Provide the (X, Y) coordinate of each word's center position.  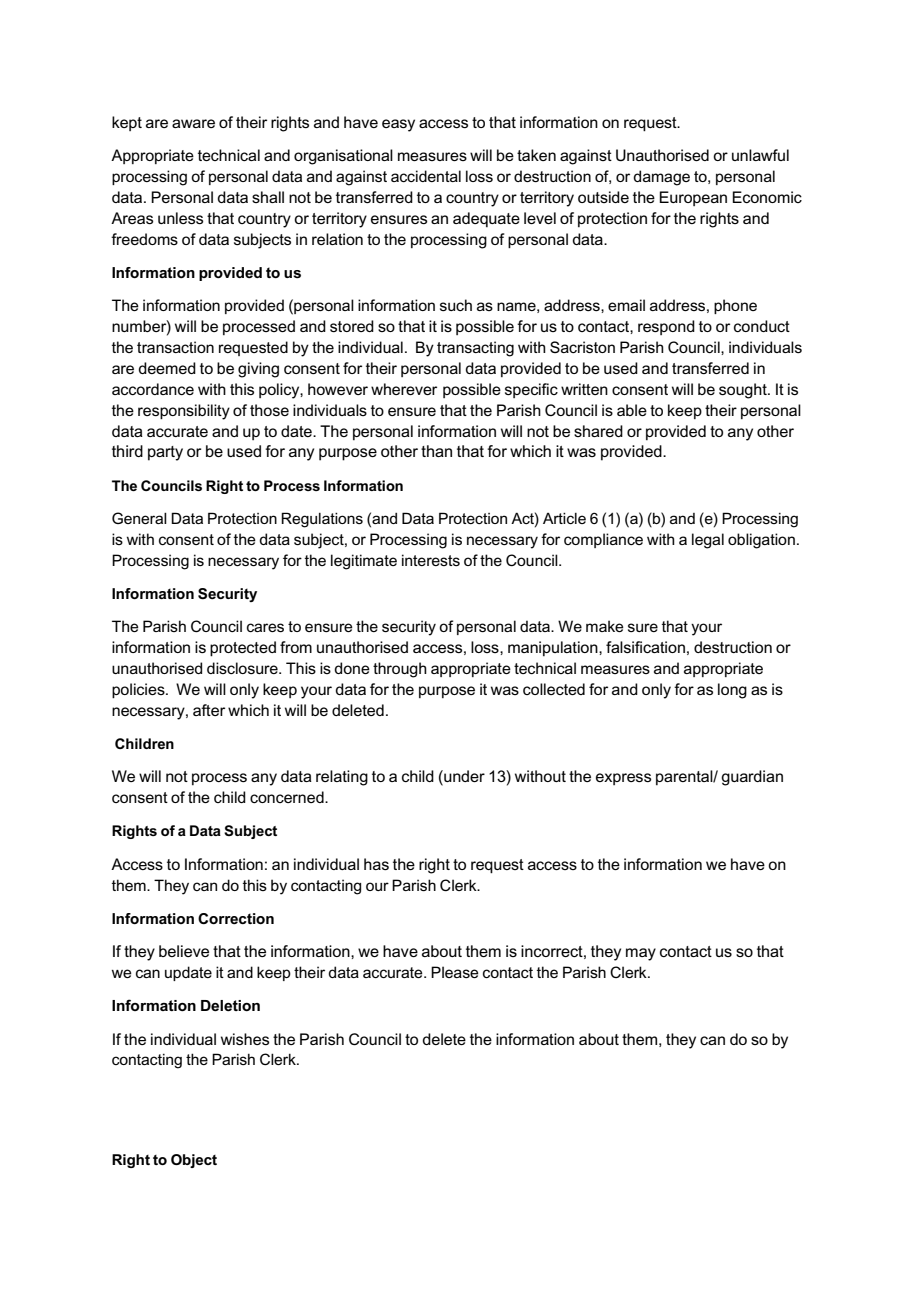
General (139, 518)
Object (194, 1161)
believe (184, 951)
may (641, 954)
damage (661, 178)
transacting (475, 349)
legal (708, 541)
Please (455, 972)
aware (193, 123)
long (732, 691)
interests (431, 560)
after (209, 710)
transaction (175, 347)
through (400, 670)
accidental (426, 176)
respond (666, 327)
